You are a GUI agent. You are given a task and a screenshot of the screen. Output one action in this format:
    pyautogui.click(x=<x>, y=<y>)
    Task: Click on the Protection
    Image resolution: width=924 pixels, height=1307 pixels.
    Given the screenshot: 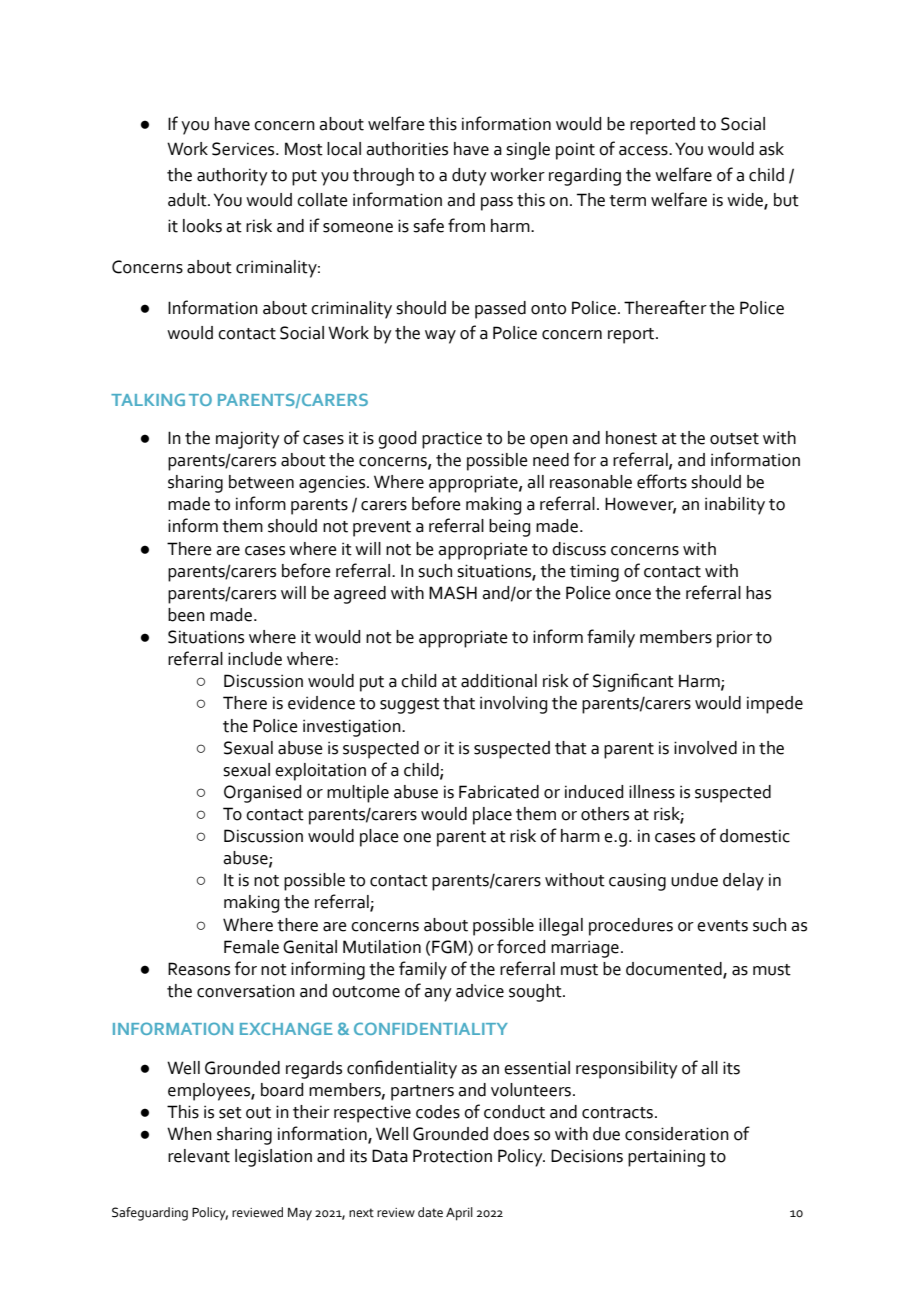 What is the action you would take?
    pyautogui.click(x=452, y=1156)
